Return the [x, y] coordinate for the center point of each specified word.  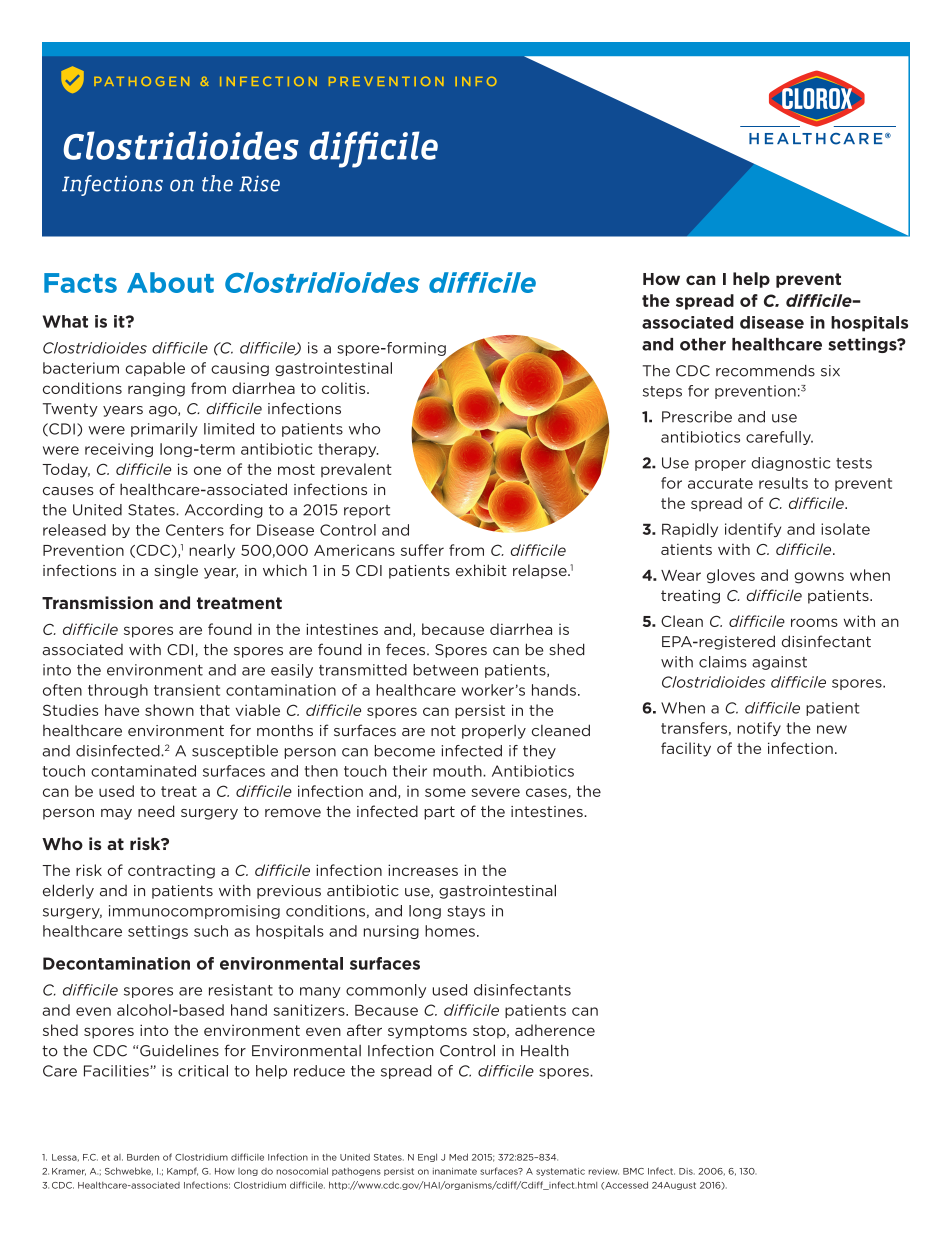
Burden [143, 1157]
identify [753, 530]
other [703, 344]
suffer [422, 550]
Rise [259, 183]
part [439, 813]
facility [686, 749]
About [170, 282]
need [156, 811]
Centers [195, 530]
